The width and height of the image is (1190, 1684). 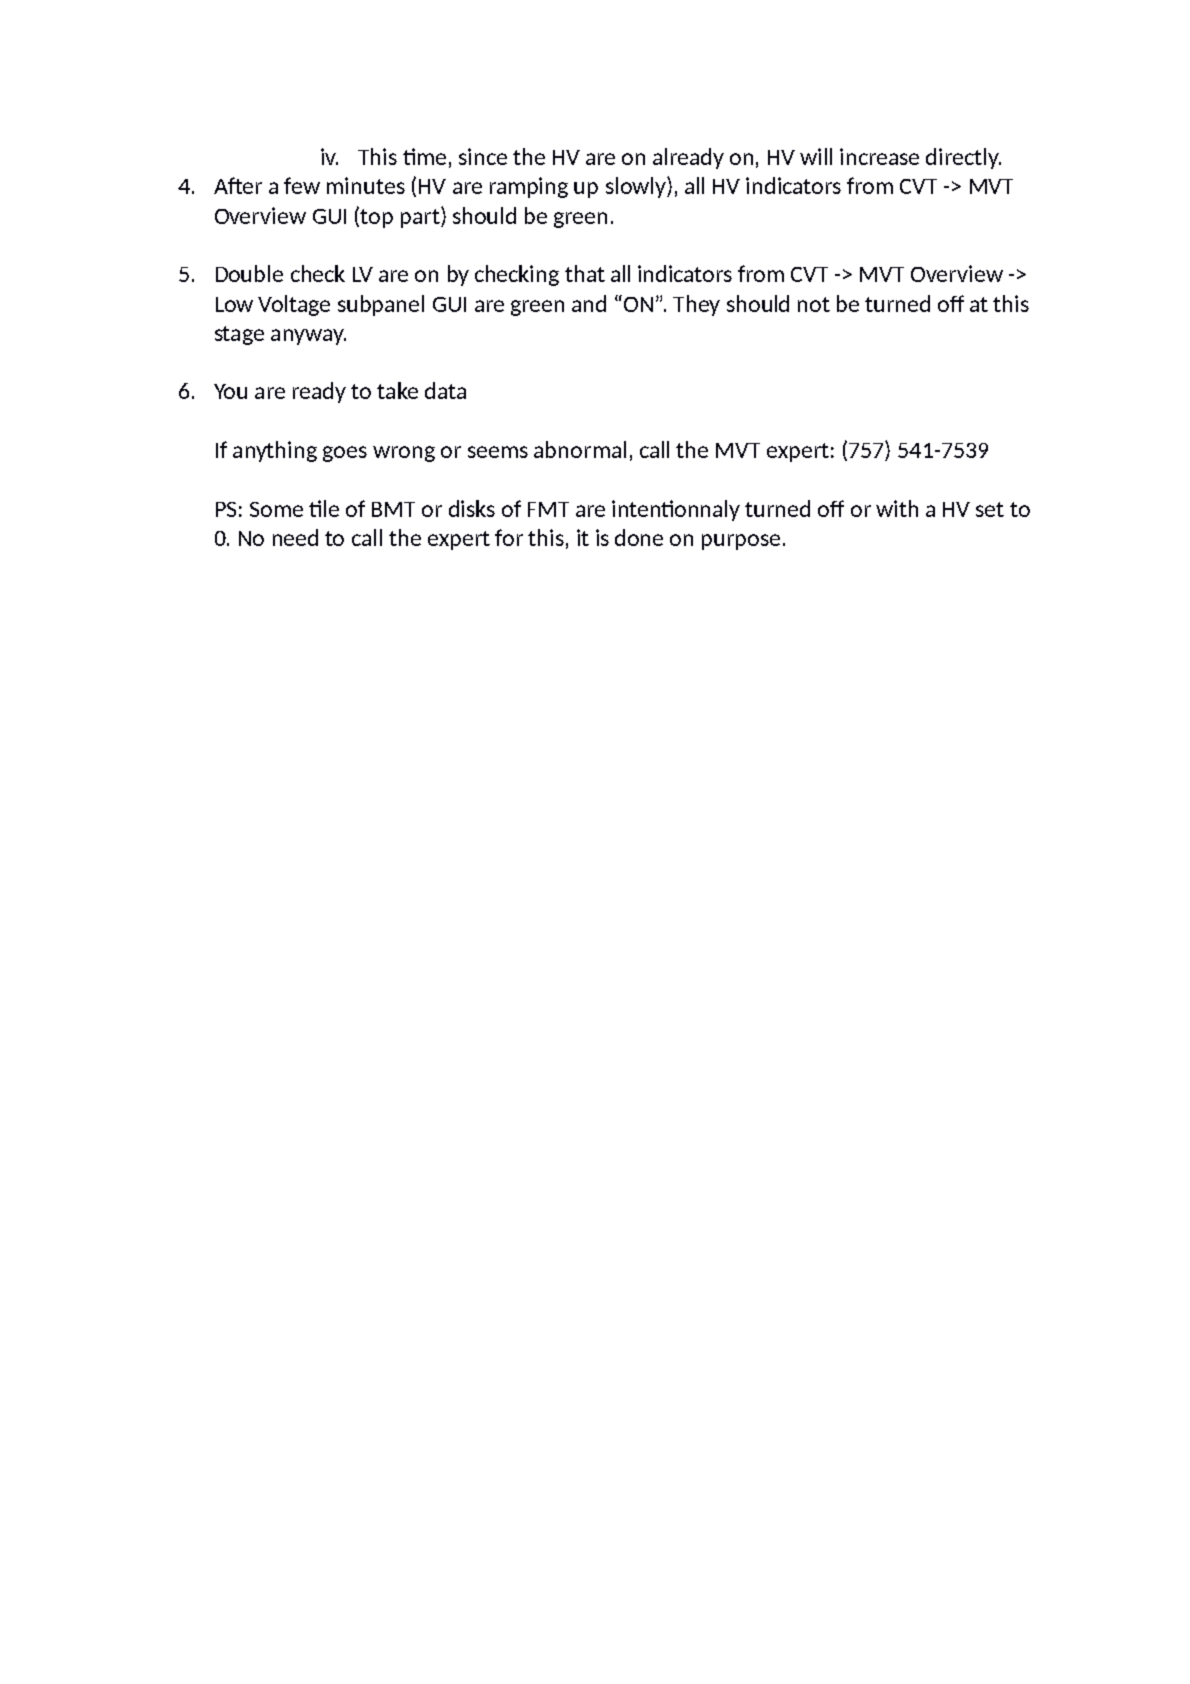 I want to click on few, so click(x=302, y=185).
